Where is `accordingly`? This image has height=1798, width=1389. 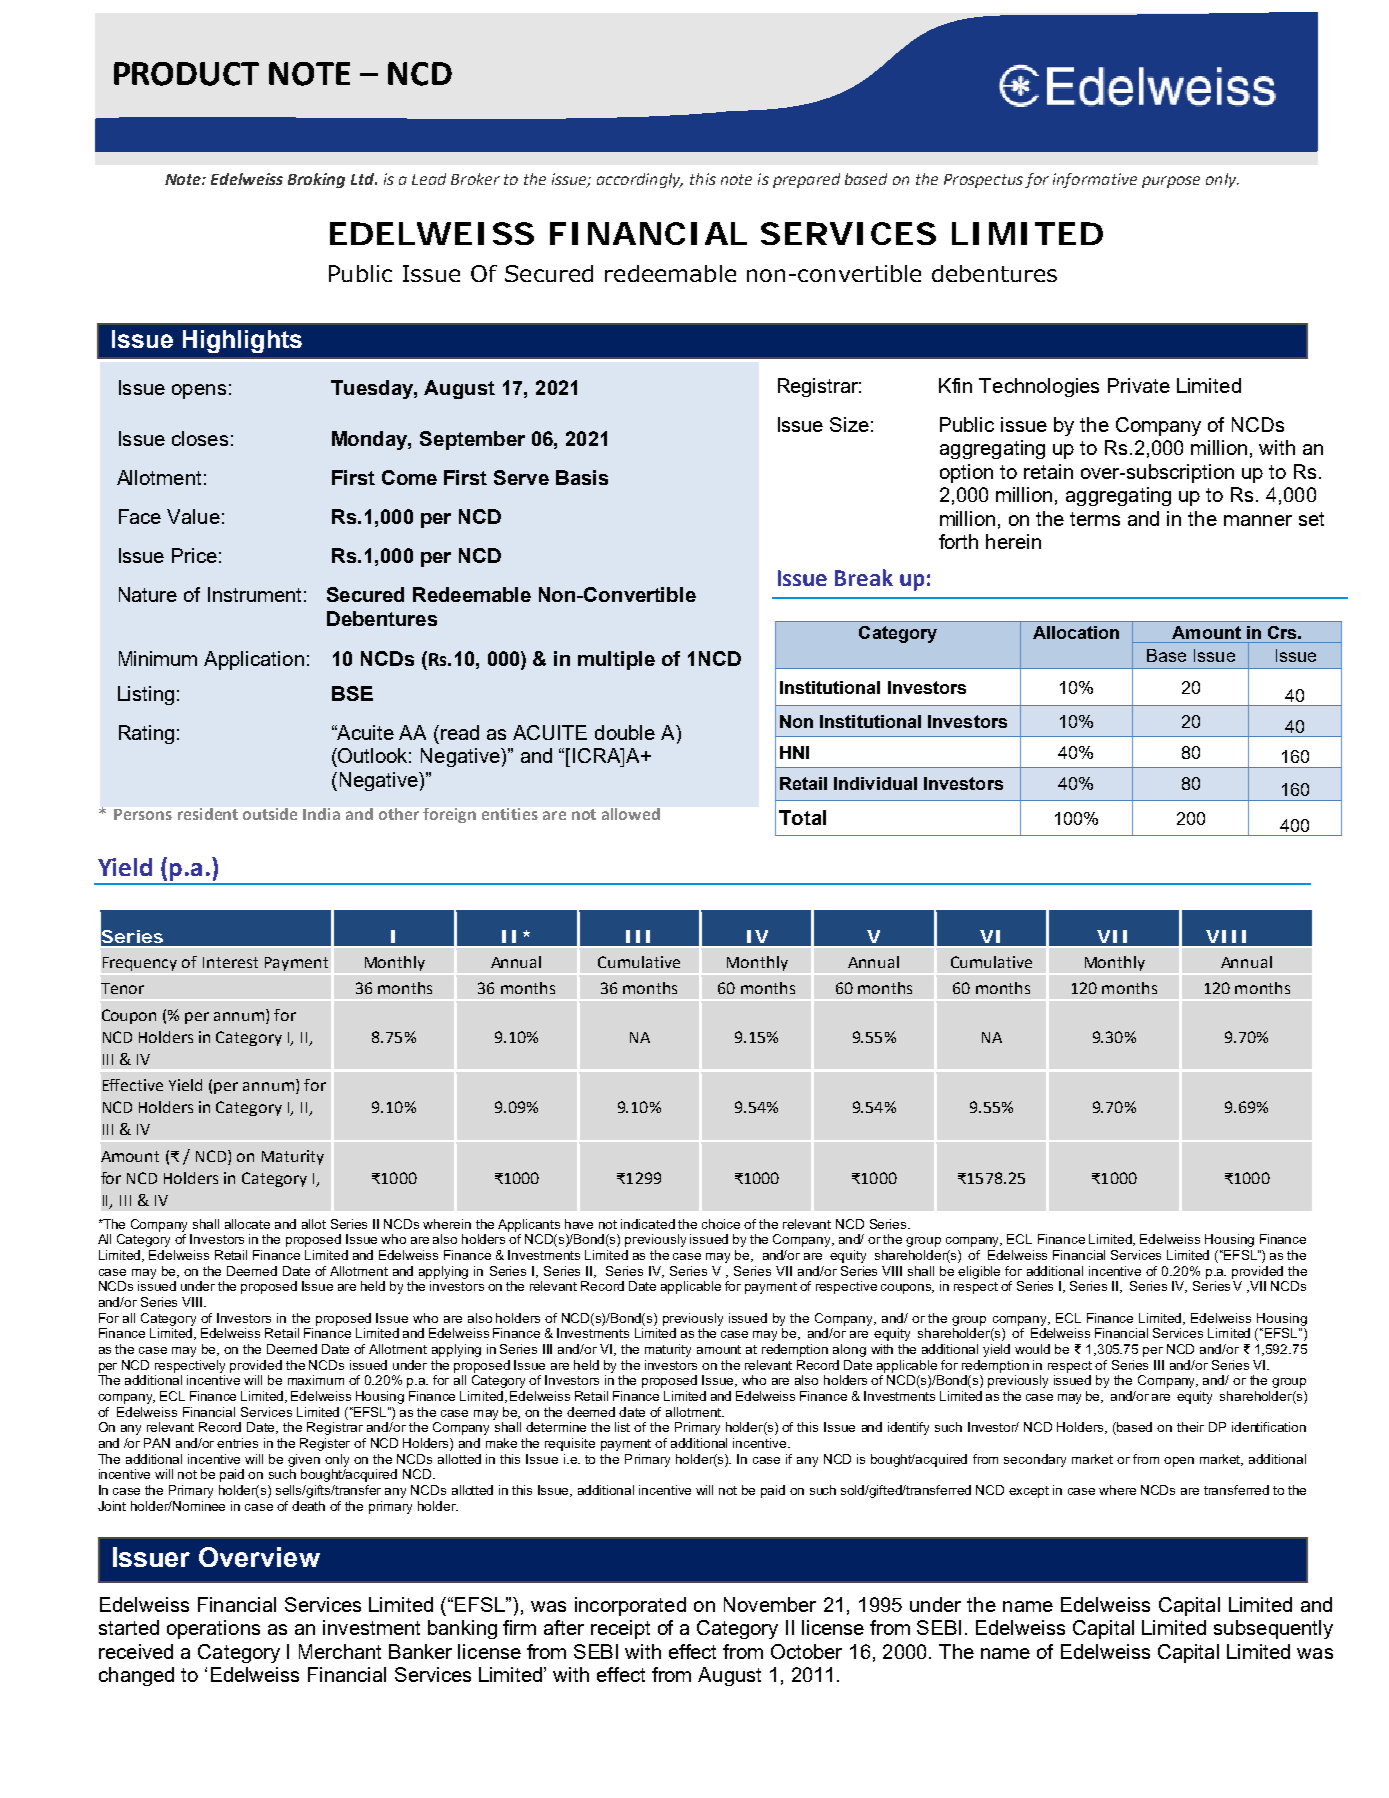
accordingly is located at coordinates (640, 180).
